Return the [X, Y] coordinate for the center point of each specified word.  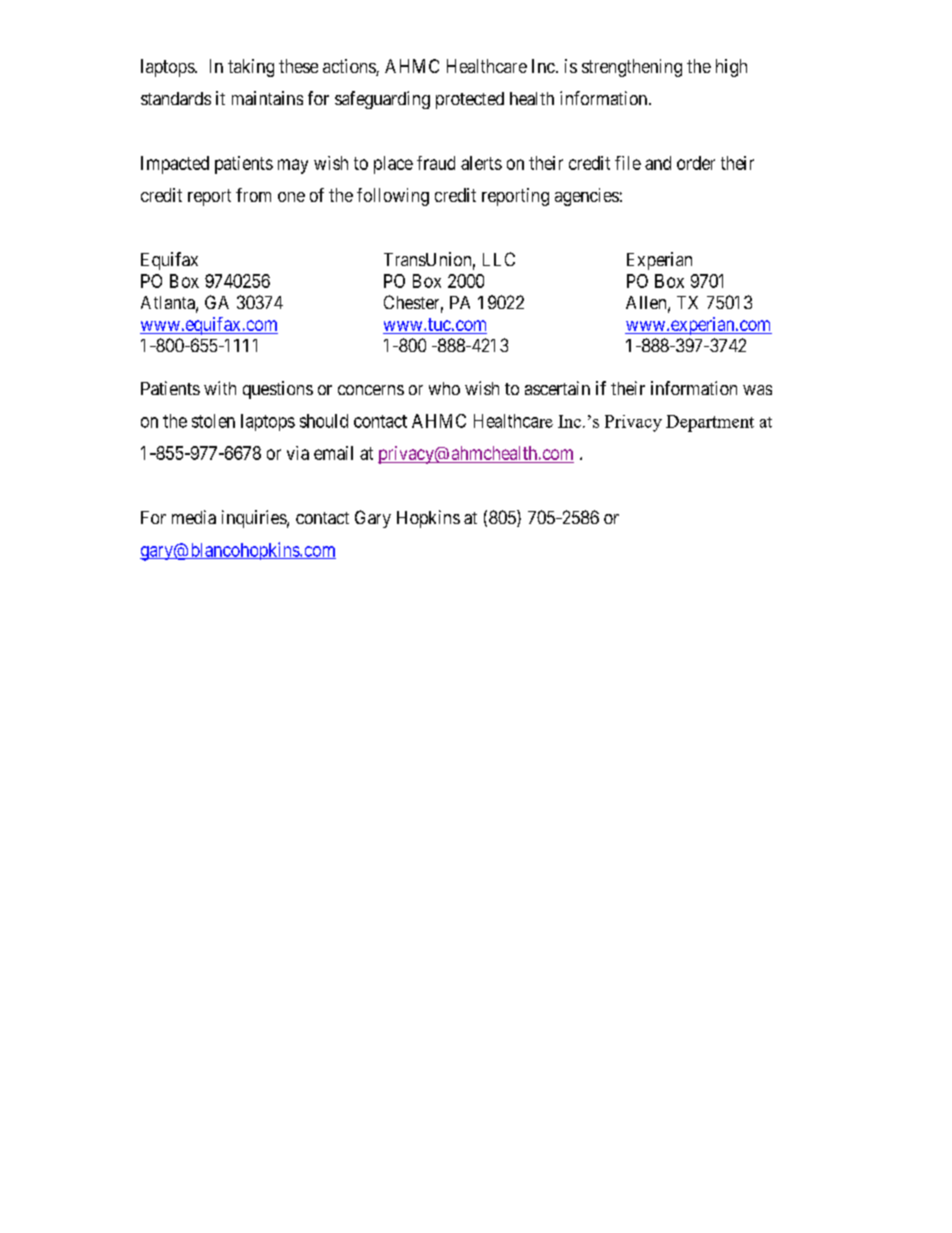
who [444, 388]
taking [251, 68]
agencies [587, 197]
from [253, 195]
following [393, 197]
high [731, 68]
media [194, 517]
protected [470, 100]
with [220, 388]
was [757, 390]
